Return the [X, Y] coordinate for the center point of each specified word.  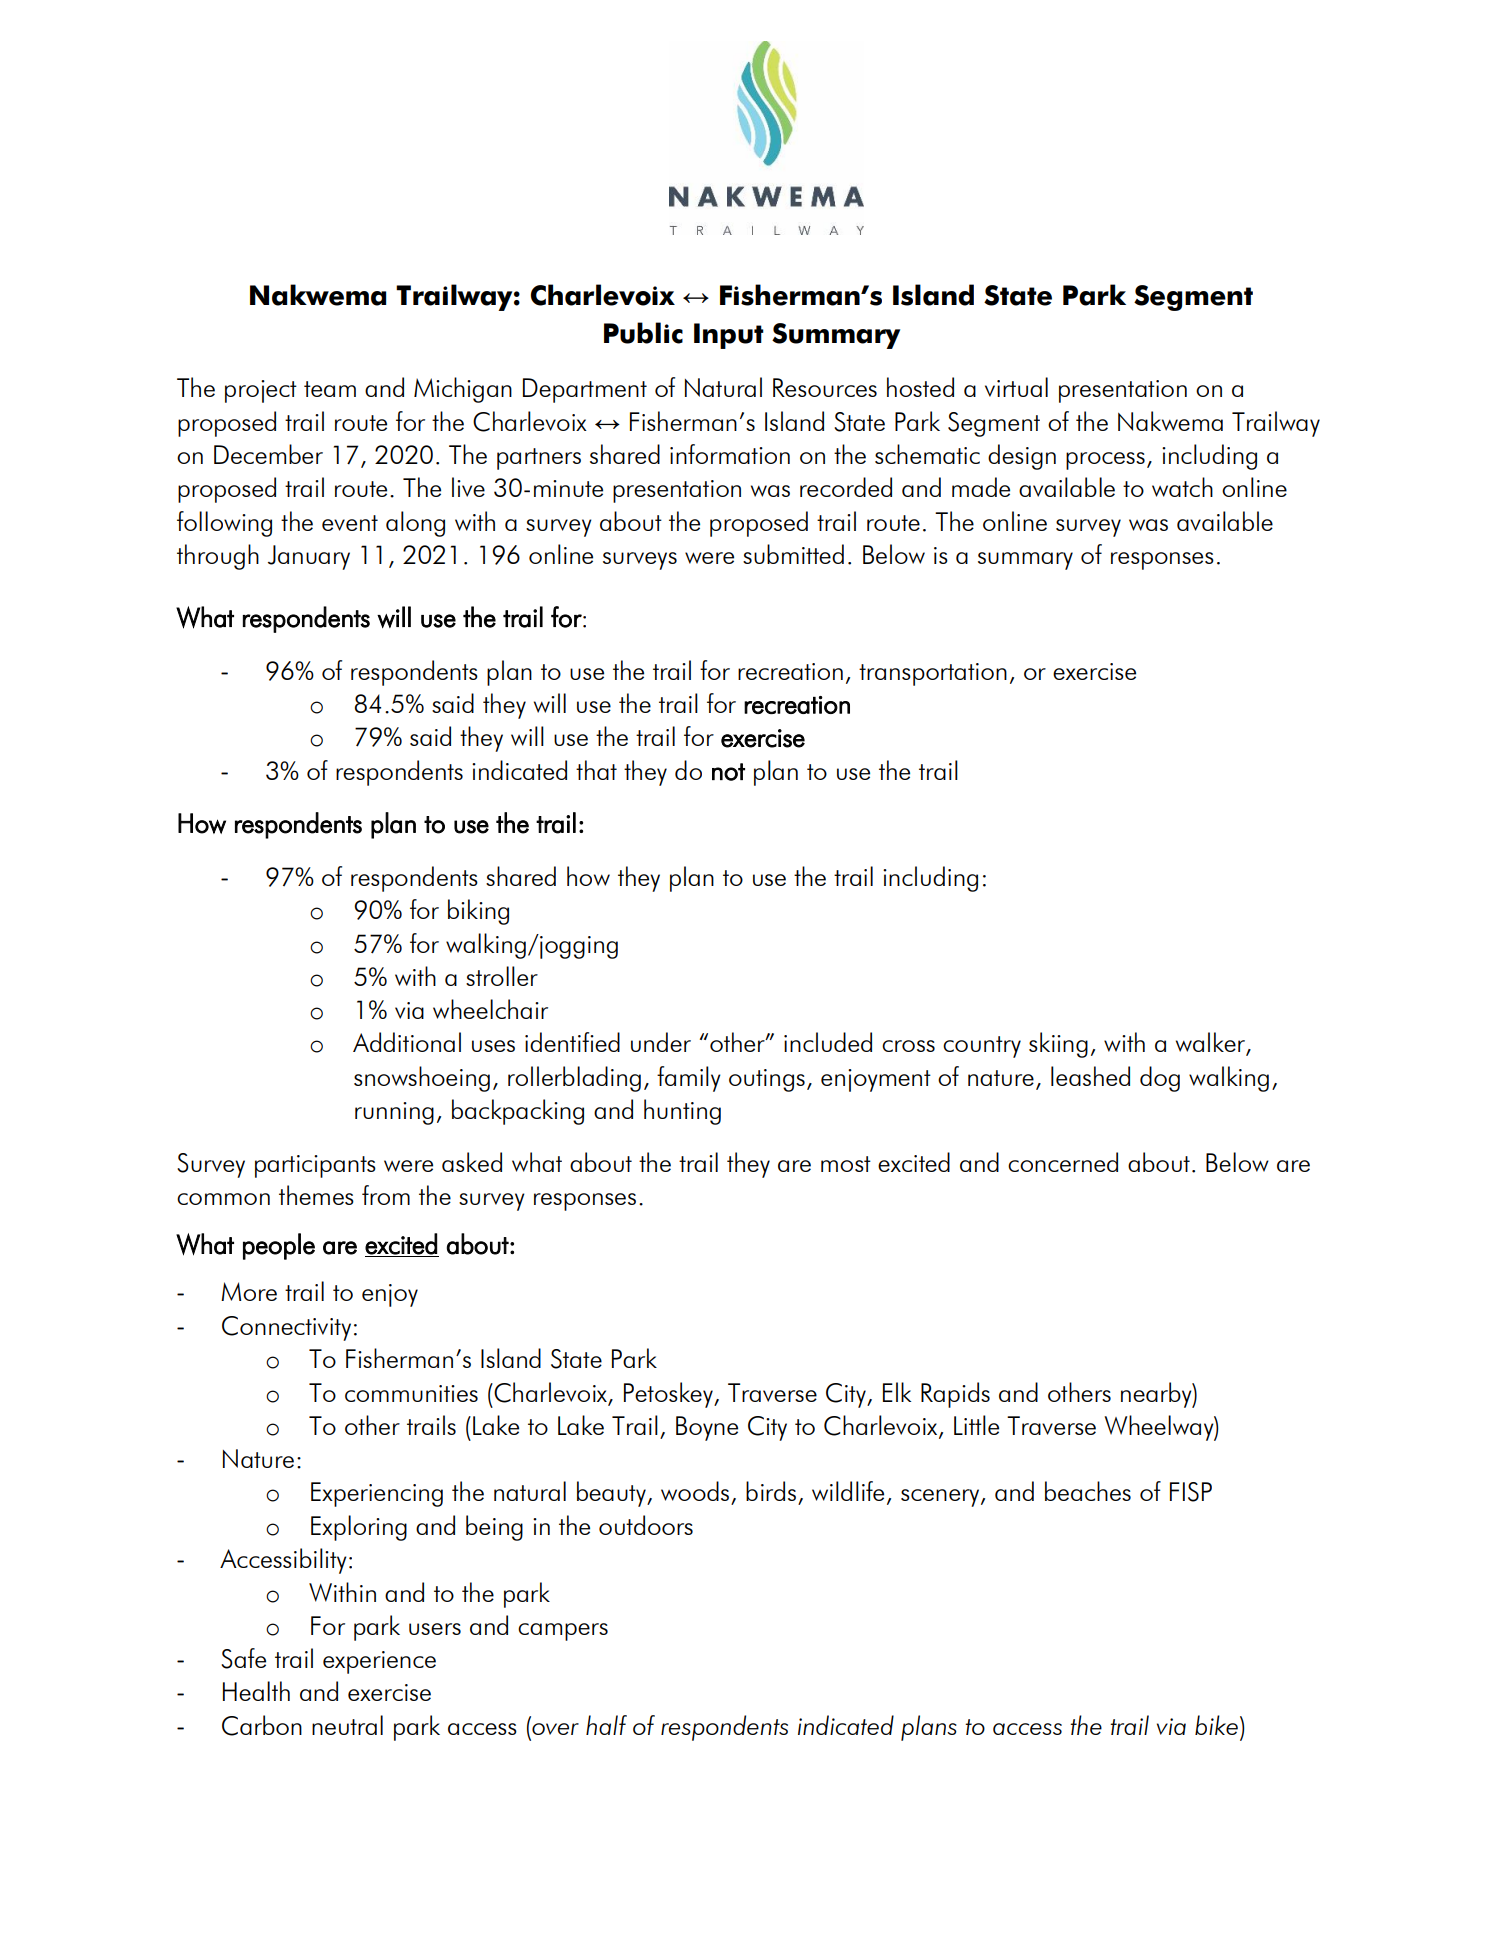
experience [379, 1662]
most [846, 1164]
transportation [933, 674]
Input [729, 336]
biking [478, 912]
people [279, 1246]
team [330, 389]
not [728, 772]
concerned [1063, 1162]
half [606, 1725]
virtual [1016, 387]
